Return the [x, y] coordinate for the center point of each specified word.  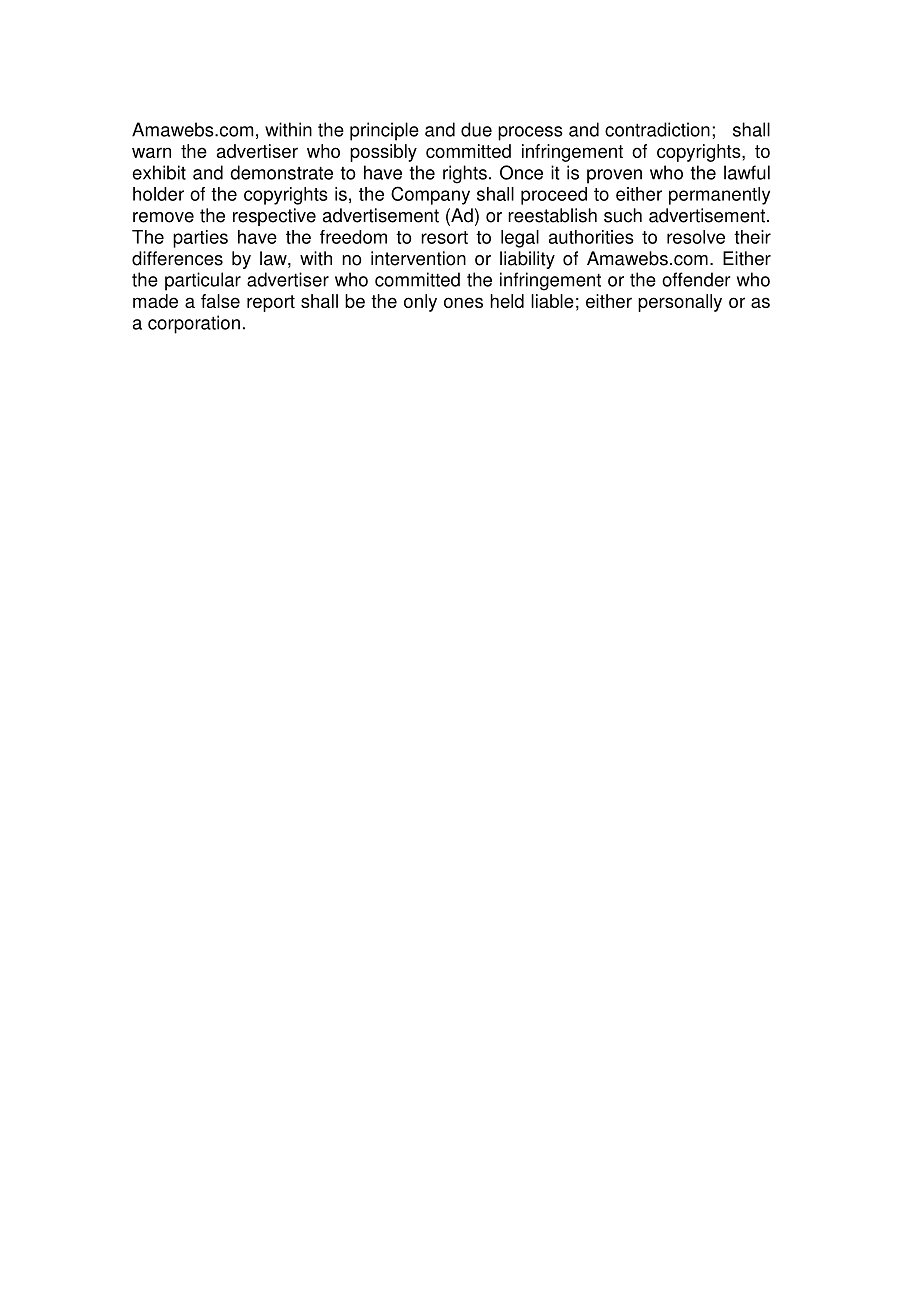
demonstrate [281, 172]
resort [444, 237]
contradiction [657, 129]
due [476, 129]
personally [680, 303]
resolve [696, 237]
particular [203, 281]
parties [200, 239]
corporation [194, 324]
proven [614, 176]
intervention [418, 258]
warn [151, 152]
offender [696, 279]
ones [463, 302]
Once [521, 172]
